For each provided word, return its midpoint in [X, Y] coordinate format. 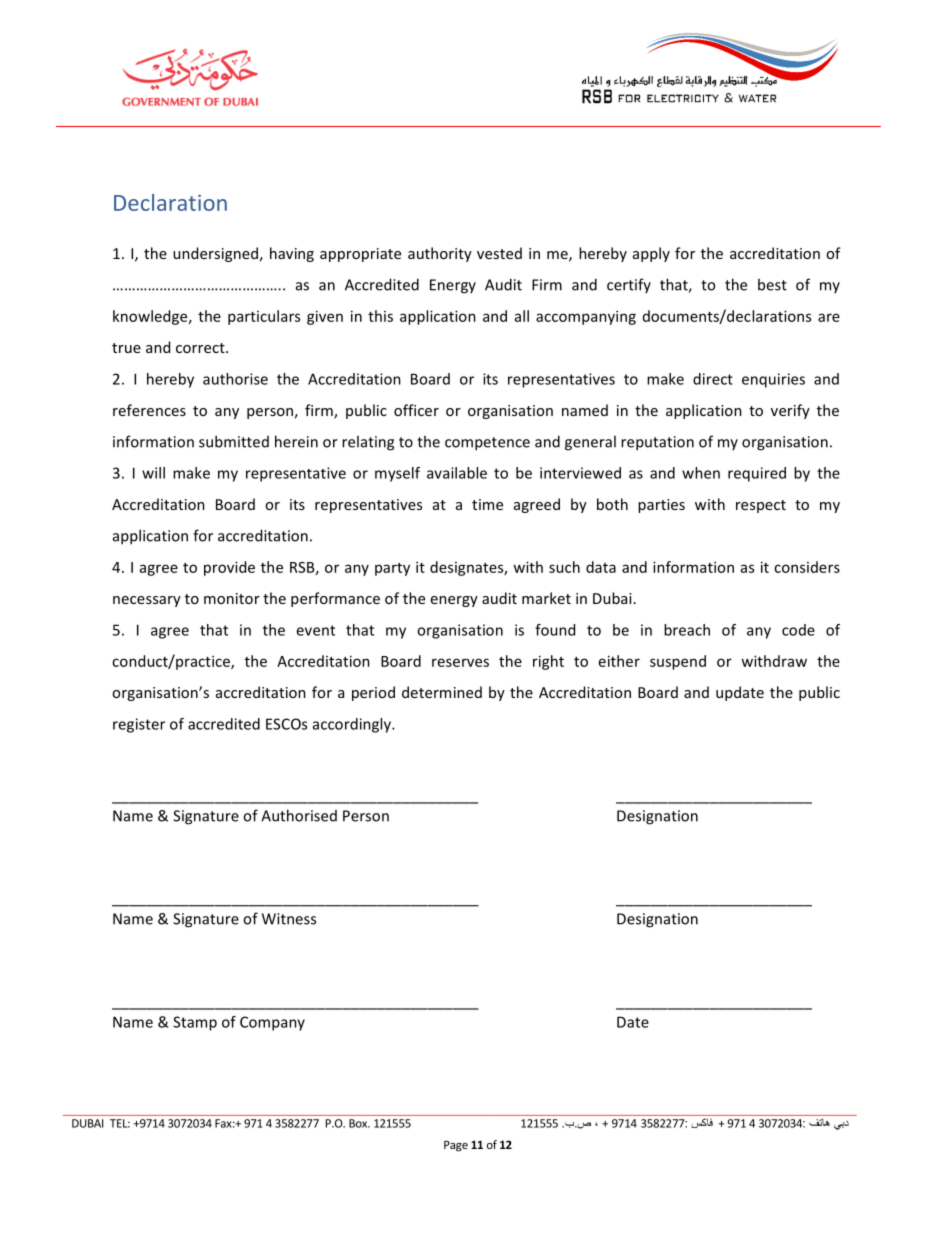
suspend [678, 662]
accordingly [353, 725]
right [548, 662]
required [757, 474]
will [153, 473]
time [487, 504]
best [772, 284]
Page [456, 1146]
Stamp [195, 1023]
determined [442, 692]
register [139, 725]
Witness [289, 919]
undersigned [215, 254]
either [619, 661]
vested [499, 253]
